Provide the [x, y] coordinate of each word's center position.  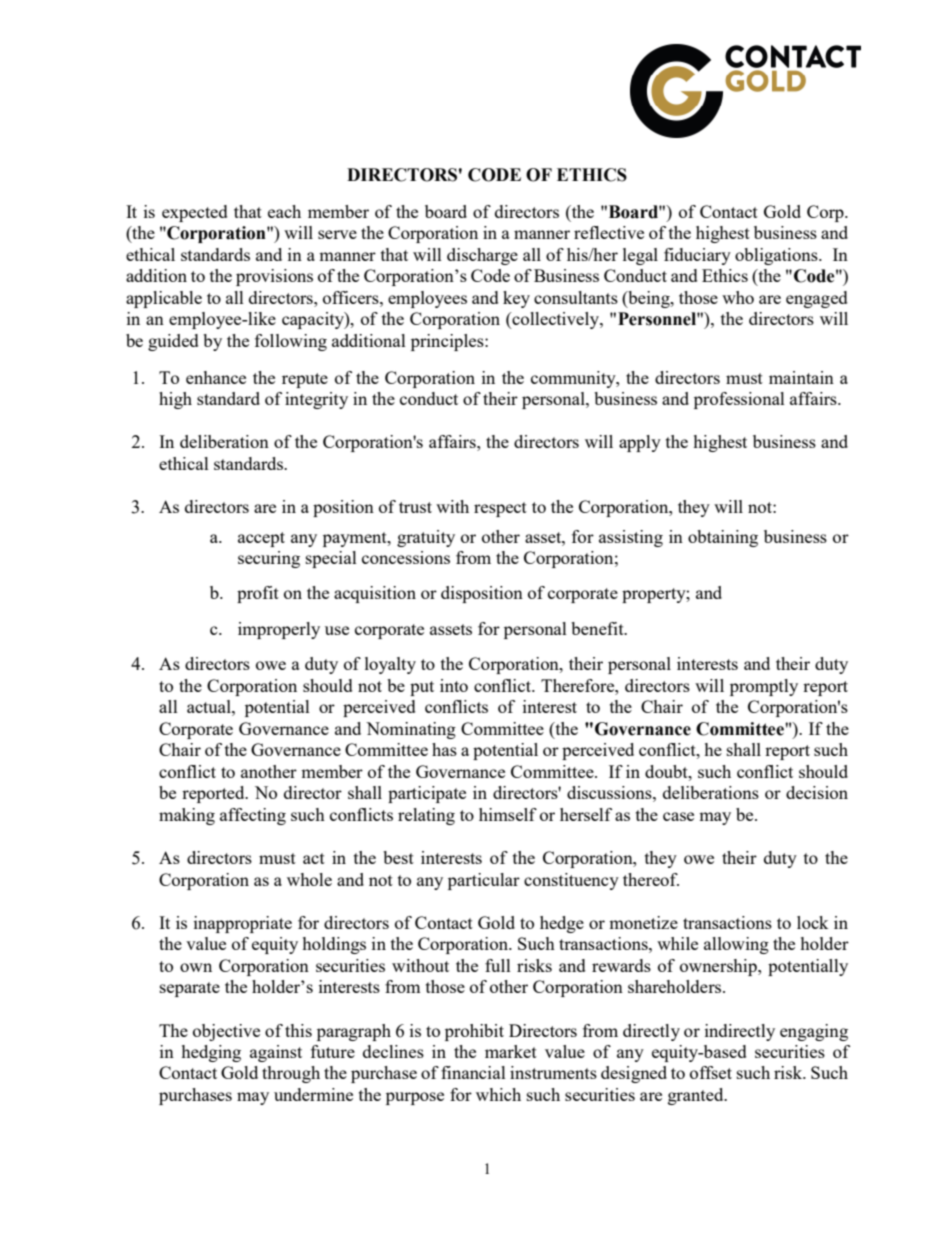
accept [261, 539]
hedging [211, 1053]
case [678, 816]
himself [508, 814]
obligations [777, 256]
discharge [482, 256]
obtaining [723, 538]
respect [500, 509]
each [284, 211]
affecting [253, 816]
